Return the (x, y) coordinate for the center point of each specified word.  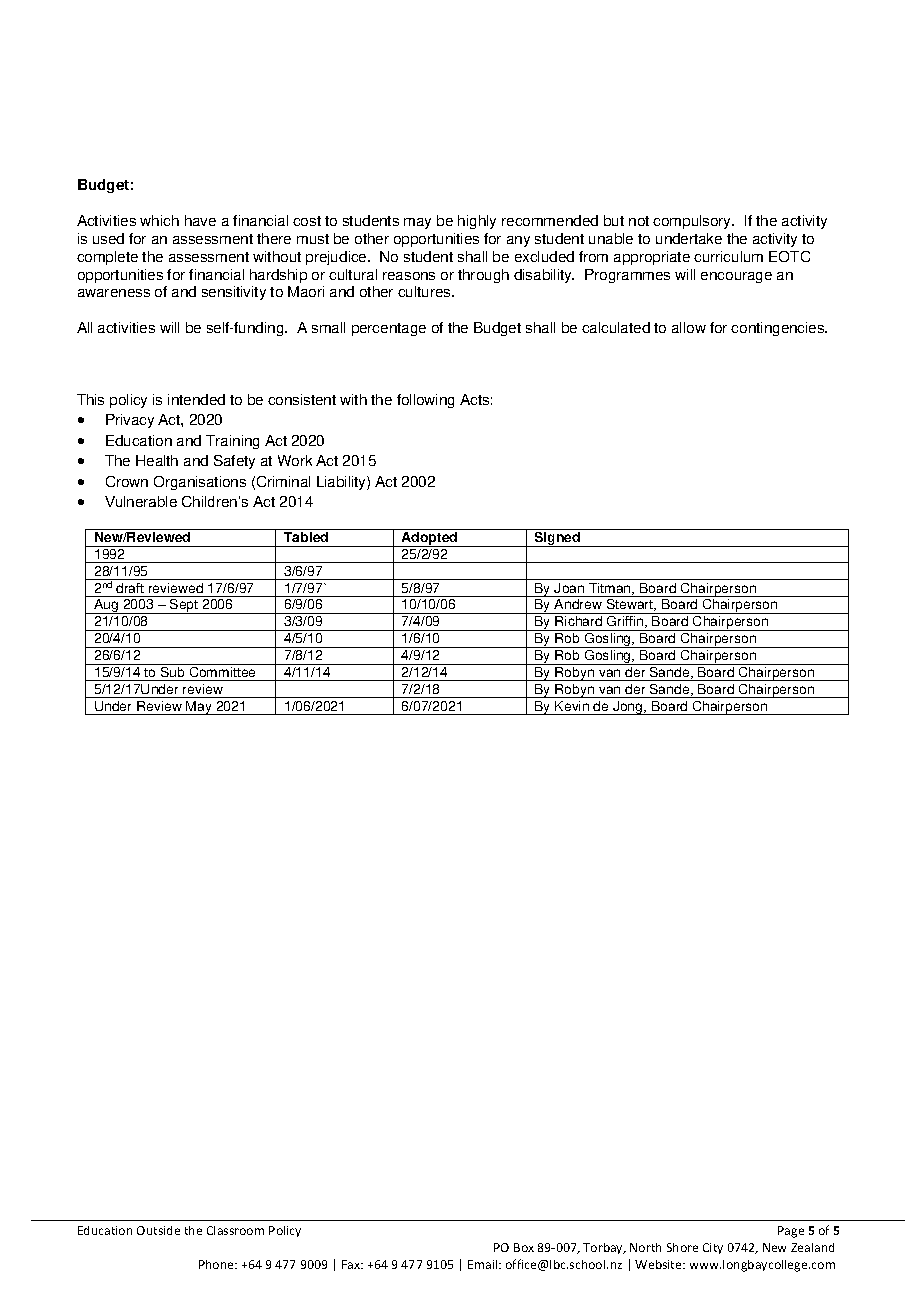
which (159, 220)
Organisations (200, 483)
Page (791, 1232)
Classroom (235, 1230)
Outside (158, 1230)
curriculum (728, 256)
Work (295, 460)
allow (689, 327)
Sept (184, 606)
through (483, 276)
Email (484, 1264)
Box (524, 1247)
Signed (558, 539)
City (713, 1248)
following (425, 401)
